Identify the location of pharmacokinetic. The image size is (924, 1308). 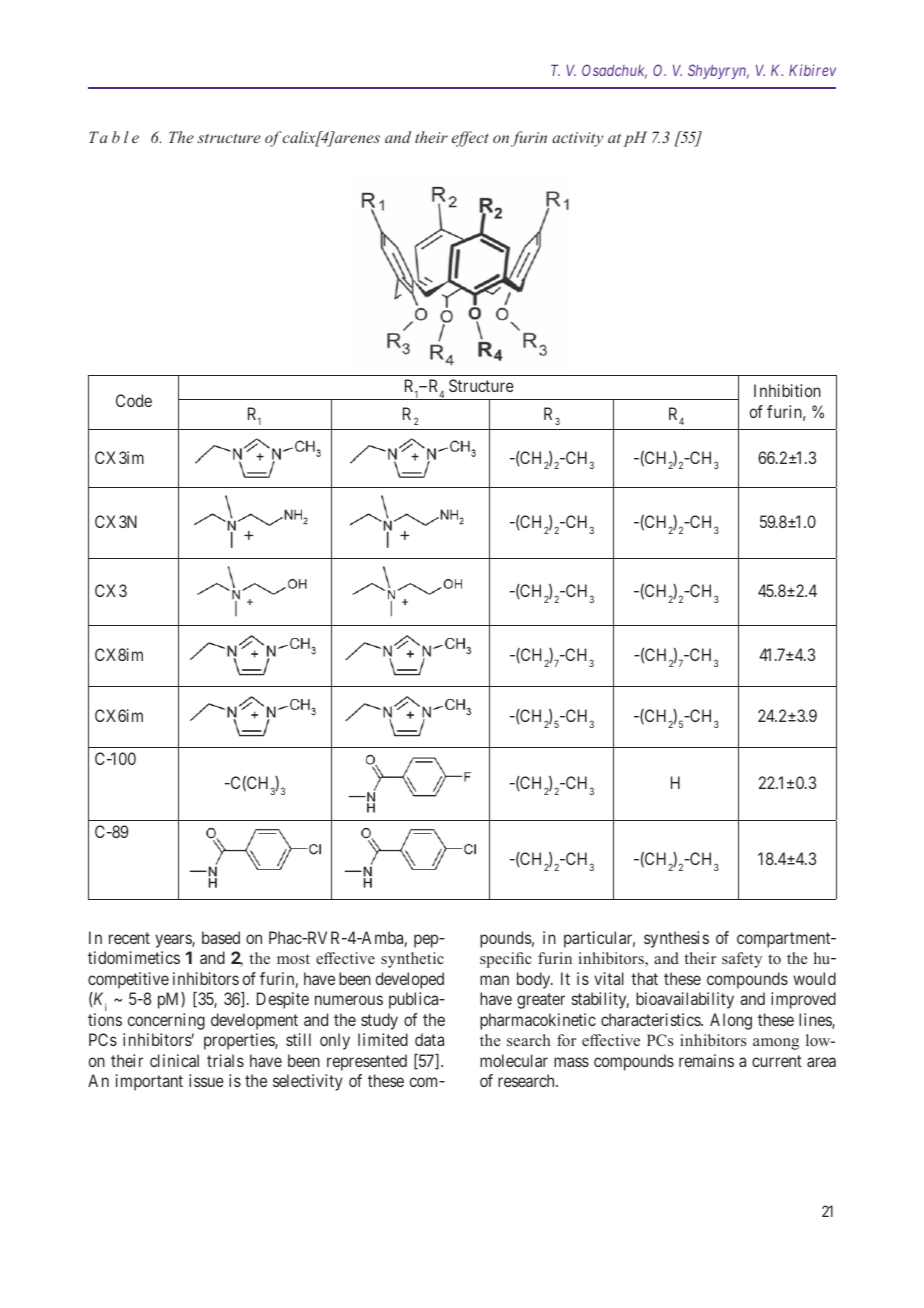
(538, 1021).
